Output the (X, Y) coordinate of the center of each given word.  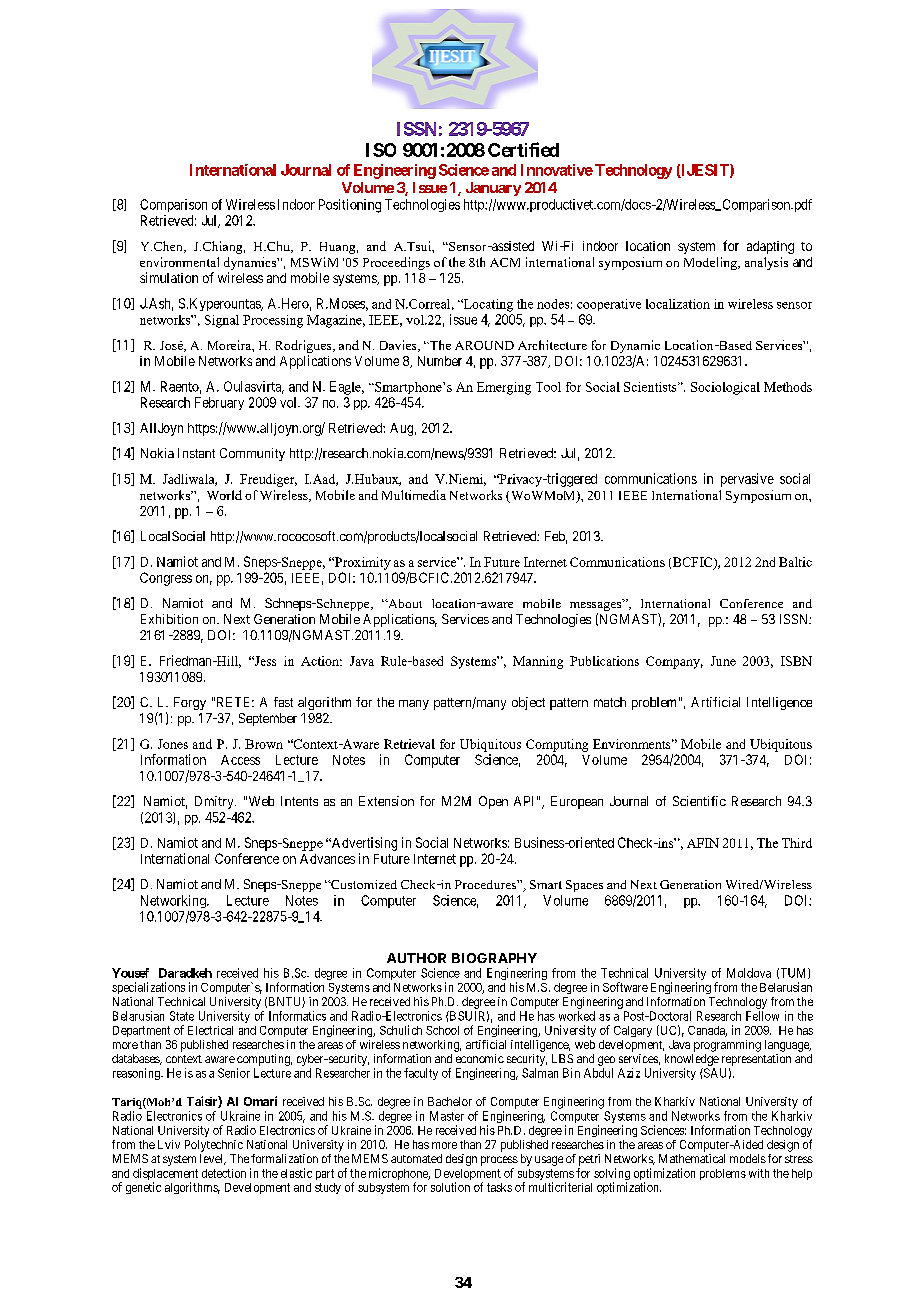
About (404, 603)
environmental (179, 262)
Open (493, 802)
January (493, 189)
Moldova (749, 973)
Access (240, 760)
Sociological (725, 388)
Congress (166, 579)
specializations (148, 988)
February (219, 403)
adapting (770, 247)
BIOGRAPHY (494, 958)
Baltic (795, 562)
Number (440, 361)
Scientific (699, 801)
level (213, 1159)
